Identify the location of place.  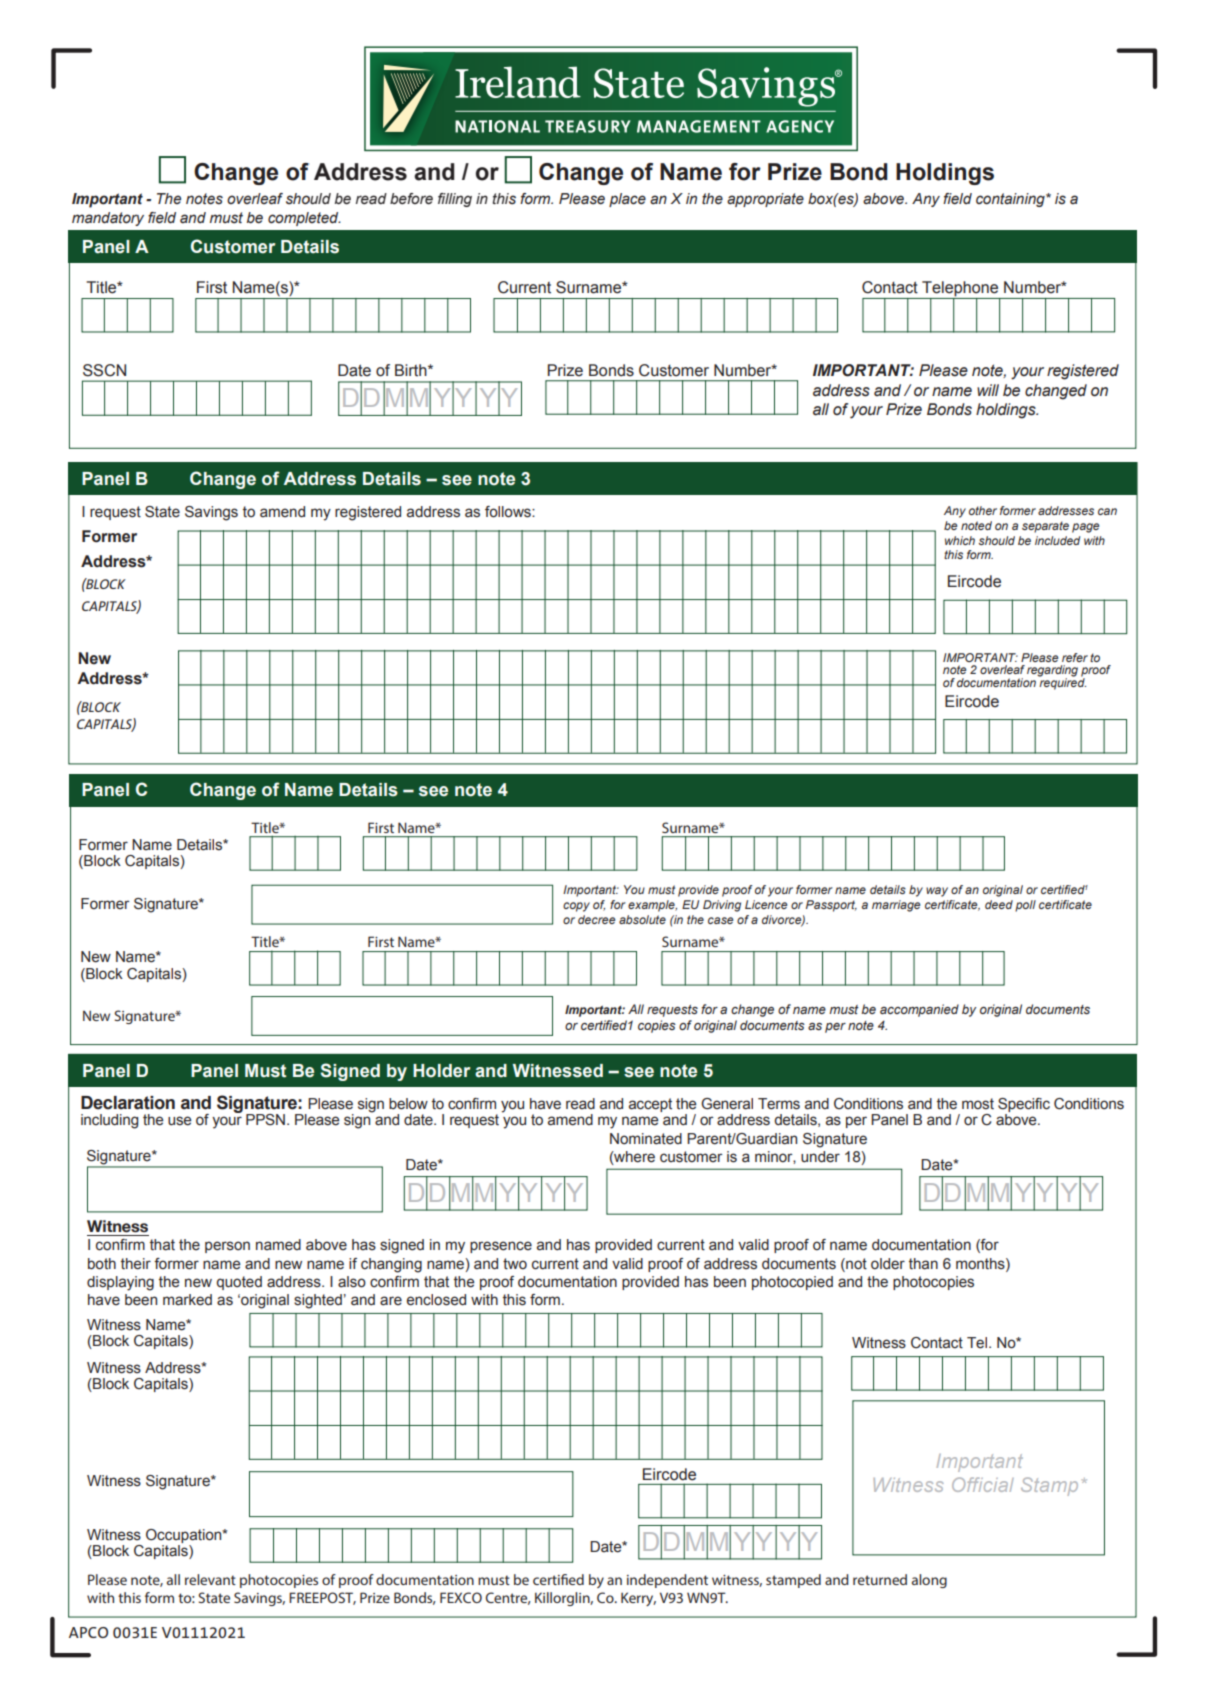
(627, 200).
